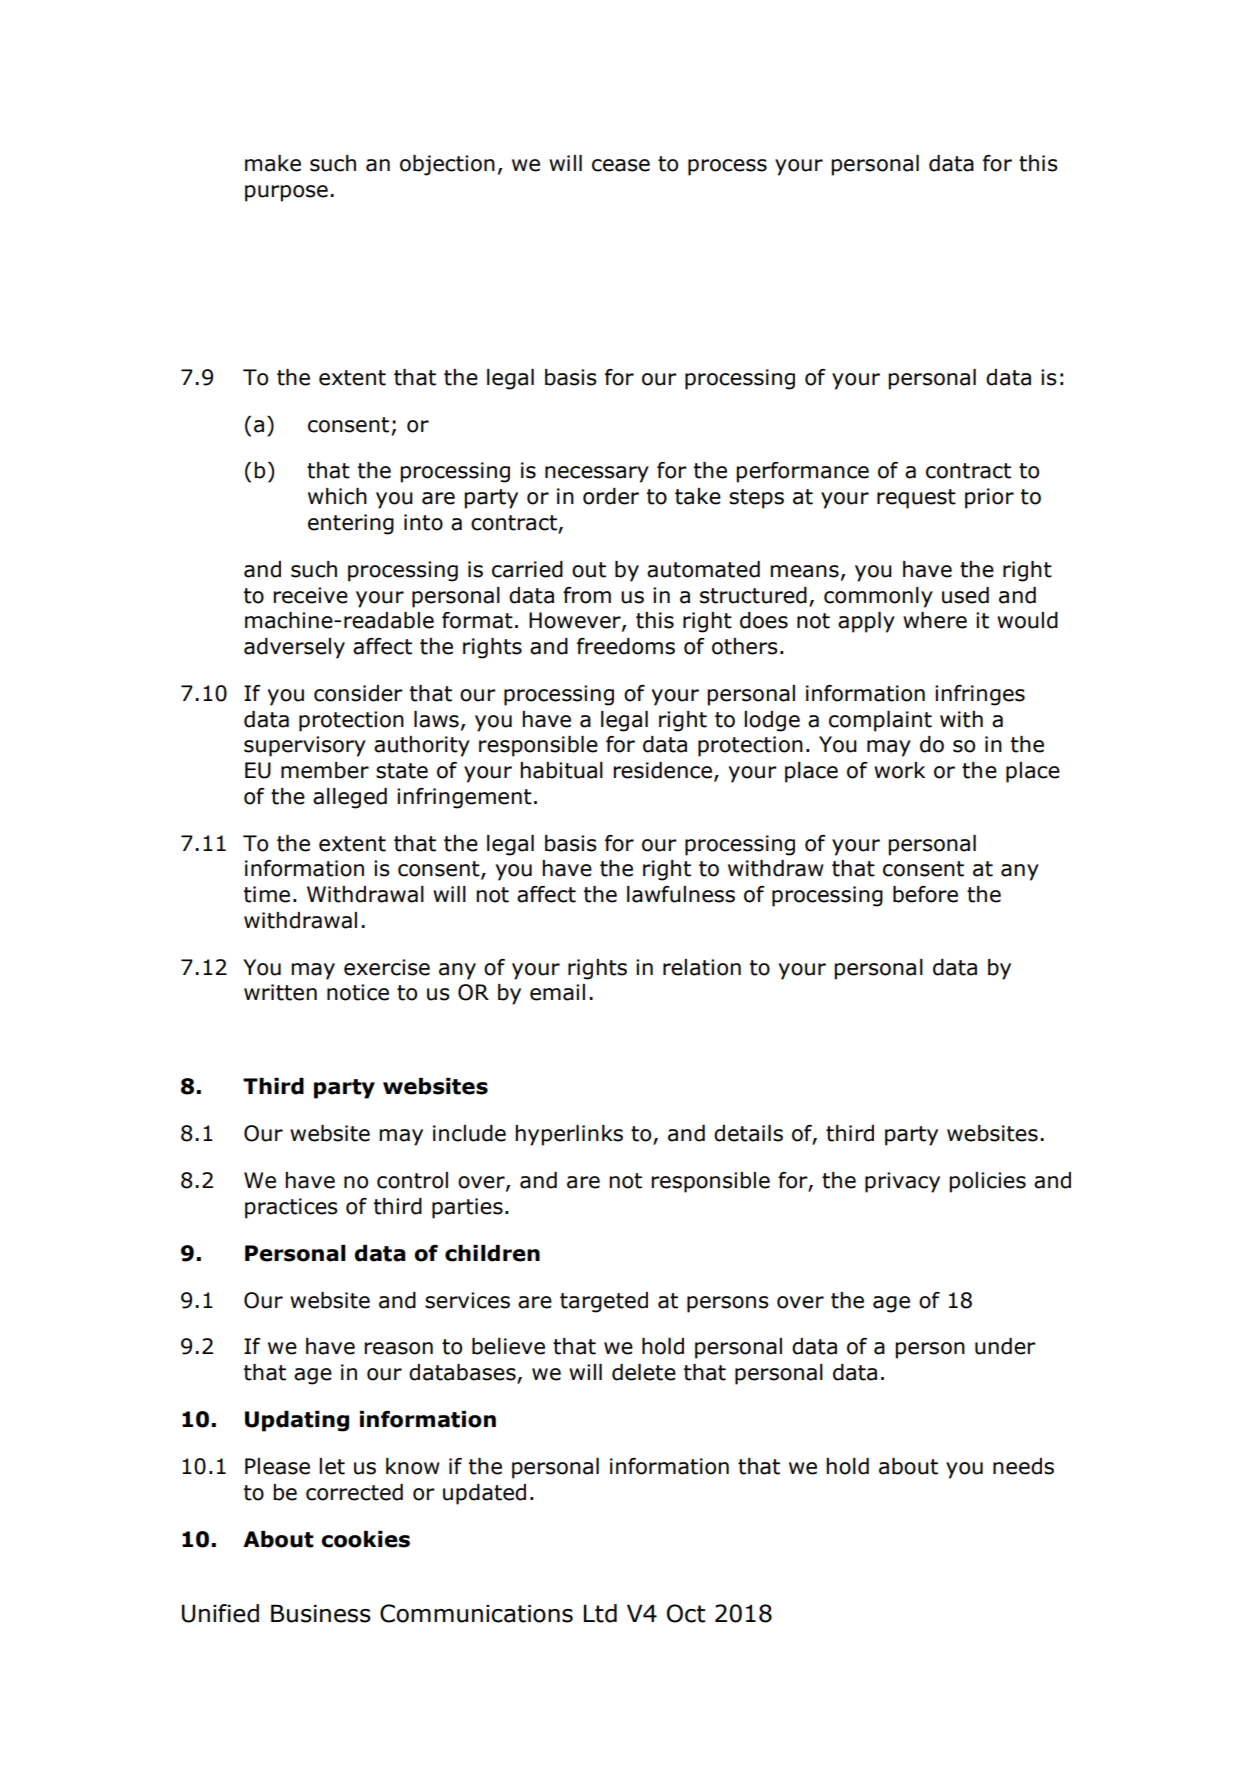 This screenshot has width=1260, height=1782. Describe the element at coordinates (611, 496) in the screenshot. I see `order` at that location.
